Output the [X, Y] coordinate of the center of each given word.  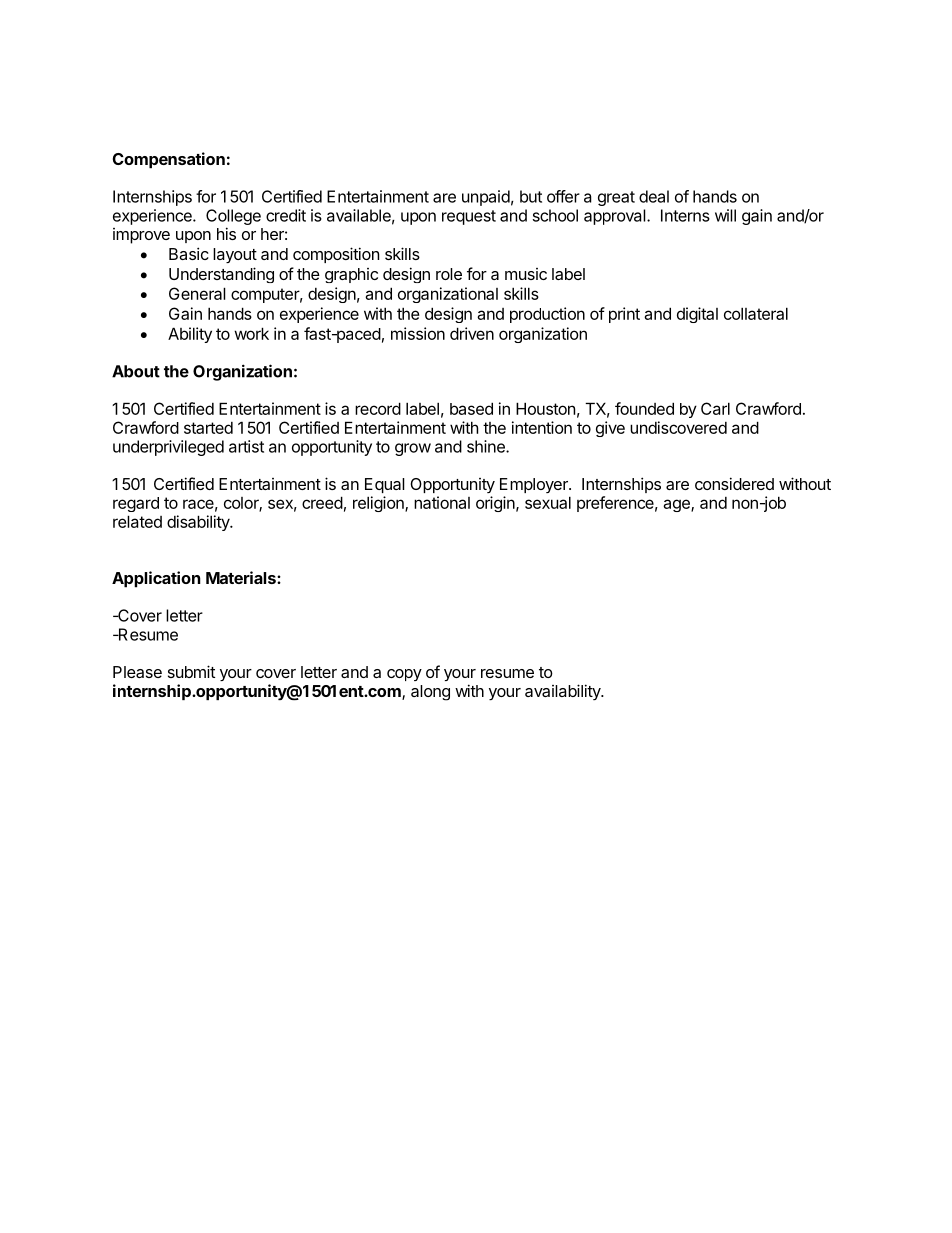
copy [404, 675]
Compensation [169, 160]
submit [191, 671]
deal [654, 196]
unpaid [486, 198]
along [430, 693]
